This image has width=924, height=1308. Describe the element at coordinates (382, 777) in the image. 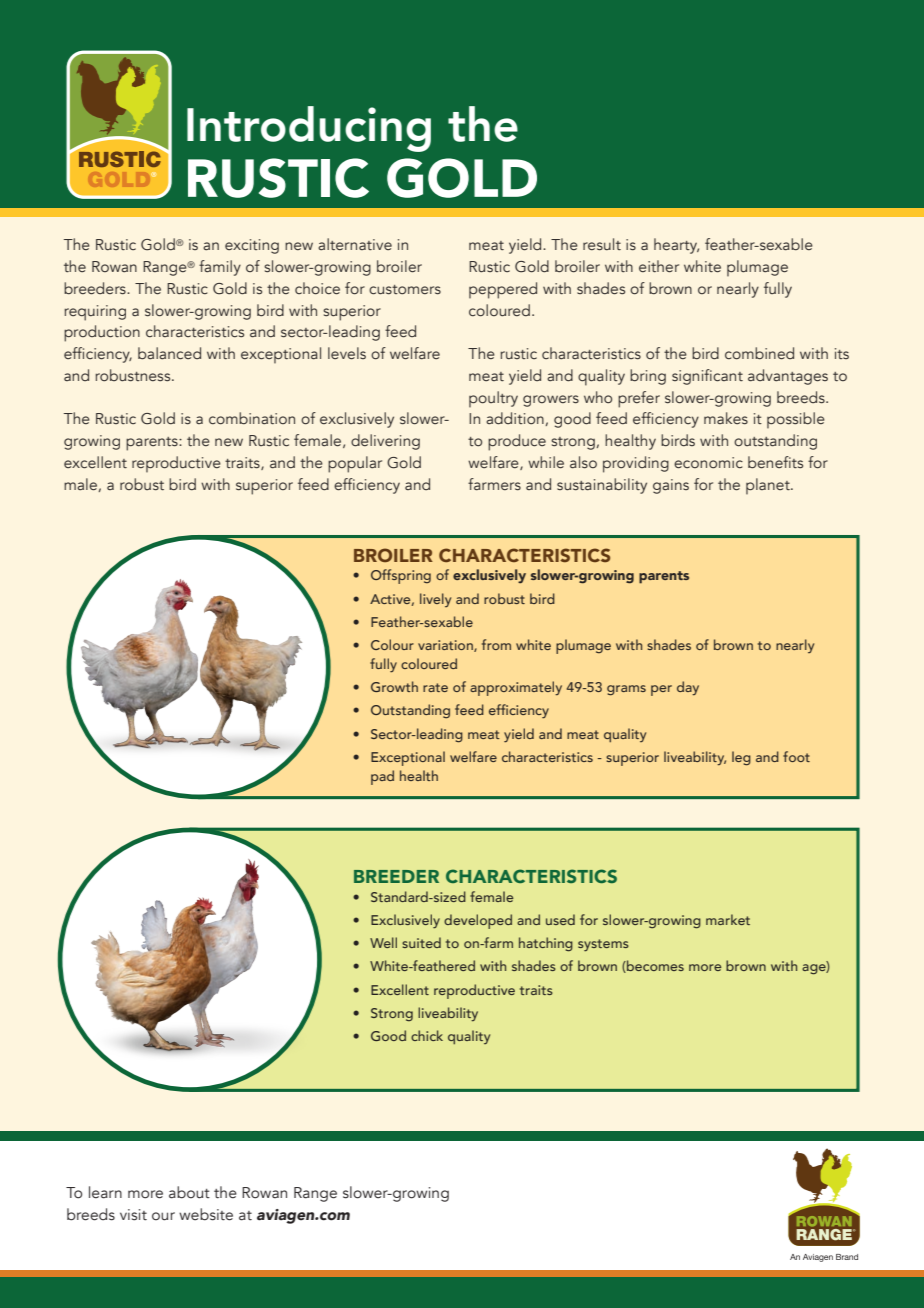

I see `pad` at that location.
